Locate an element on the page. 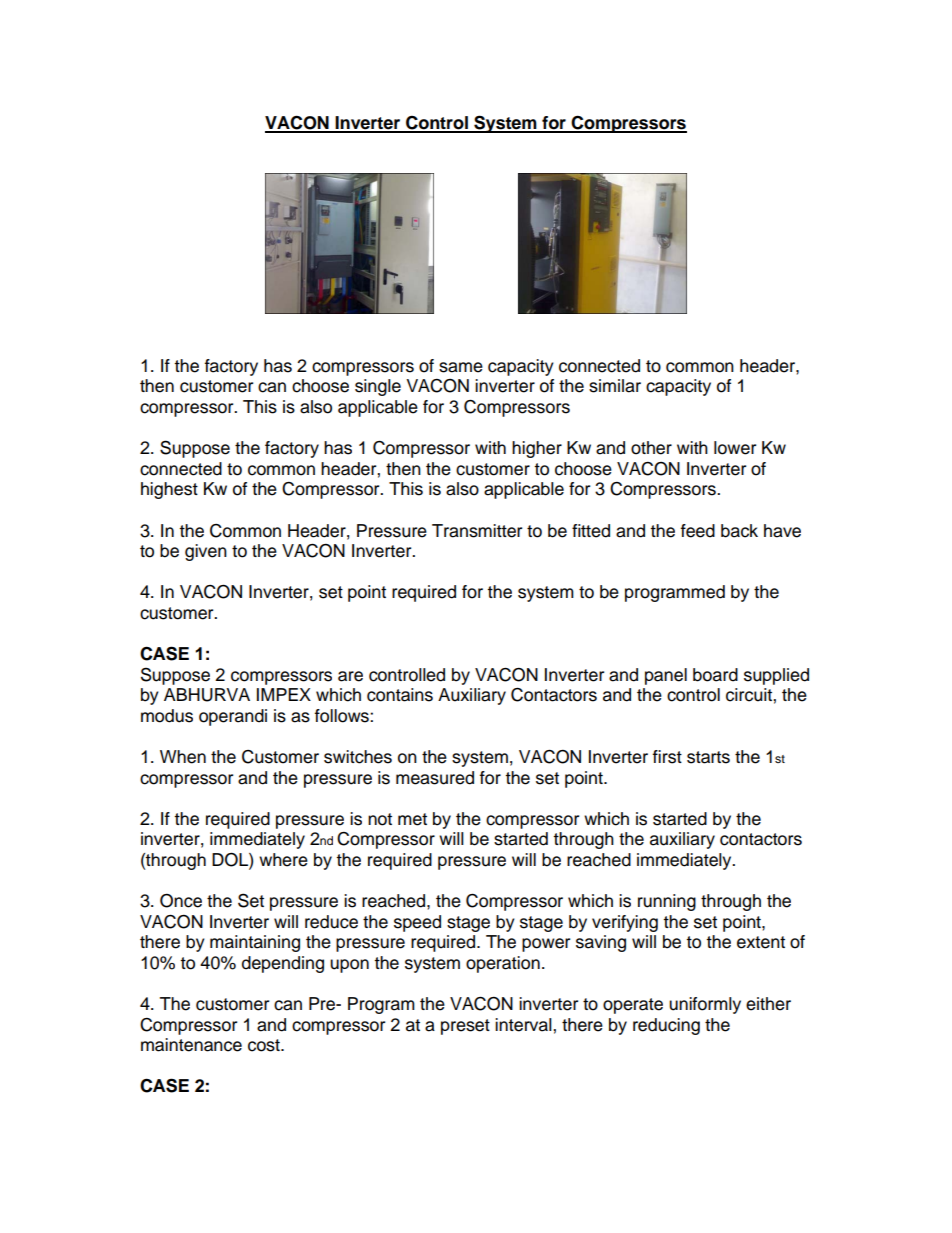 The height and width of the document is (1233, 952). feed is located at coordinates (698, 531).
